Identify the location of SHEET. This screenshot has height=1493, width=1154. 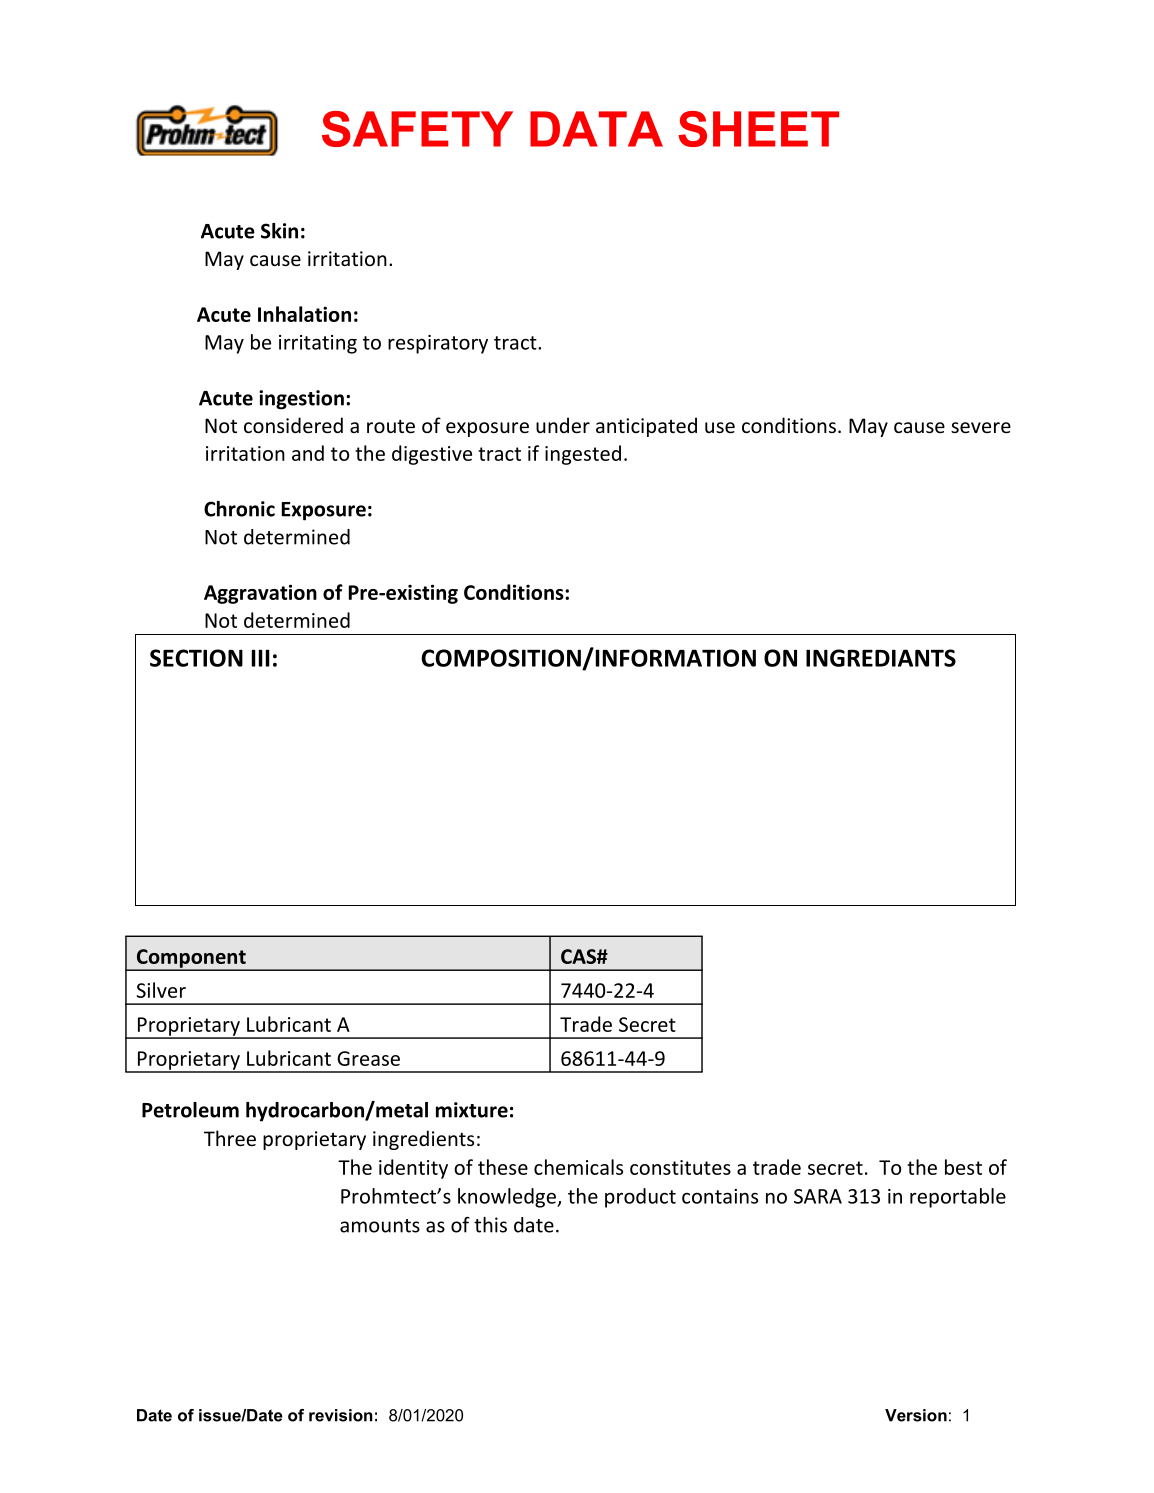
(758, 129).
